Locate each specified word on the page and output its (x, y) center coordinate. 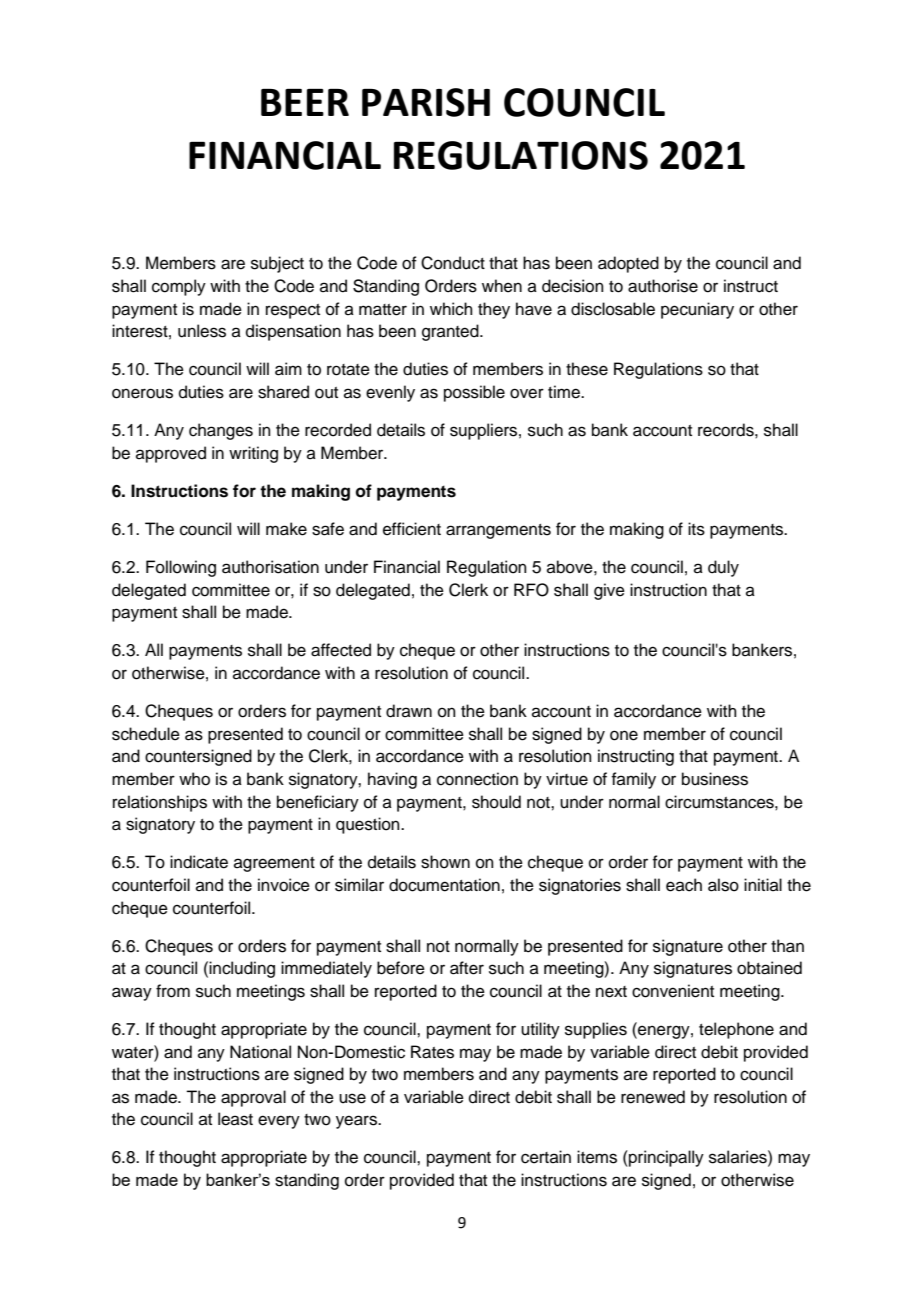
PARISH (426, 102)
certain (546, 1157)
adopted (628, 264)
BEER (305, 102)
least (235, 1119)
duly (723, 568)
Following (181, 568)
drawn (409, 711)
